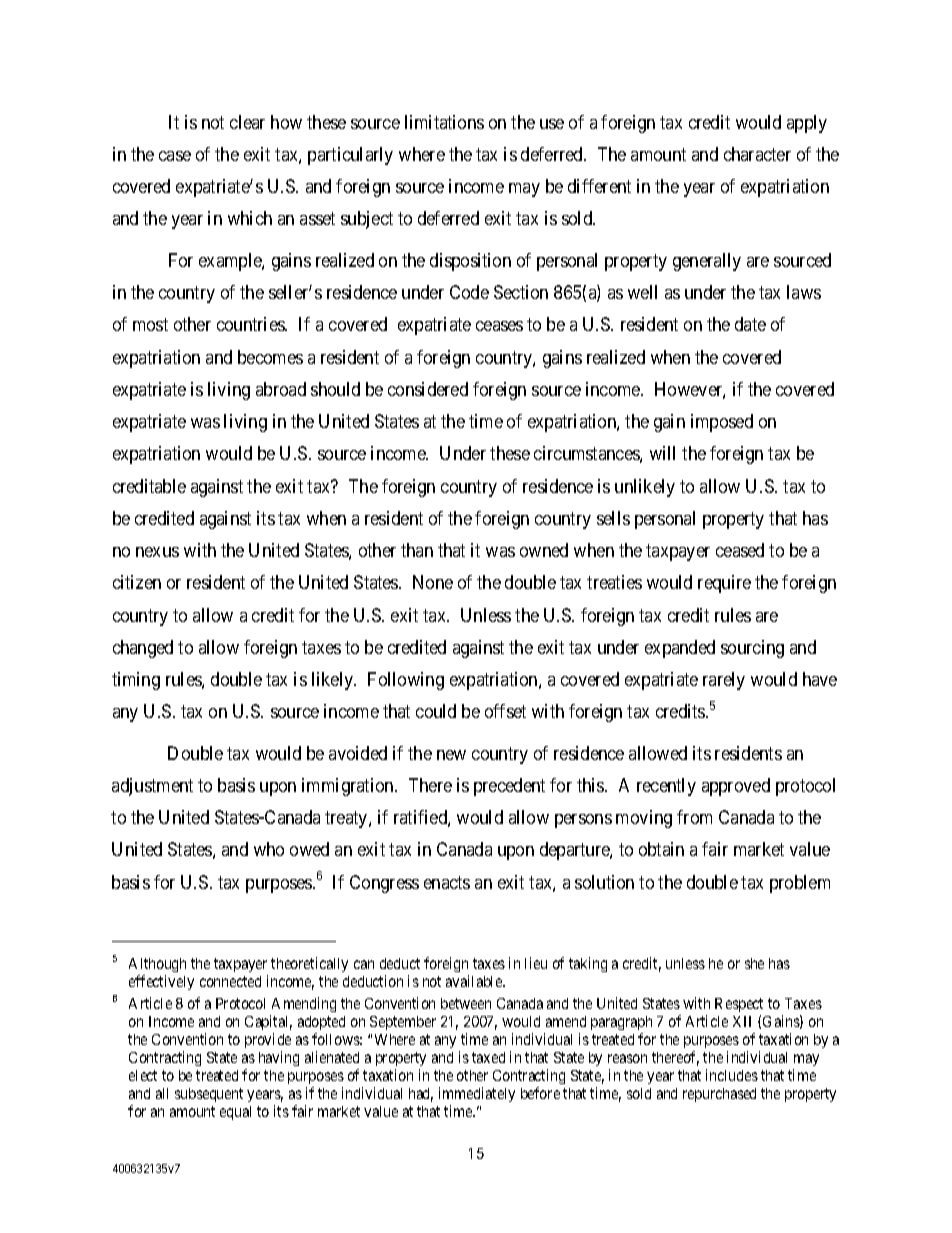  I want to click on case, so click(175, 156).
